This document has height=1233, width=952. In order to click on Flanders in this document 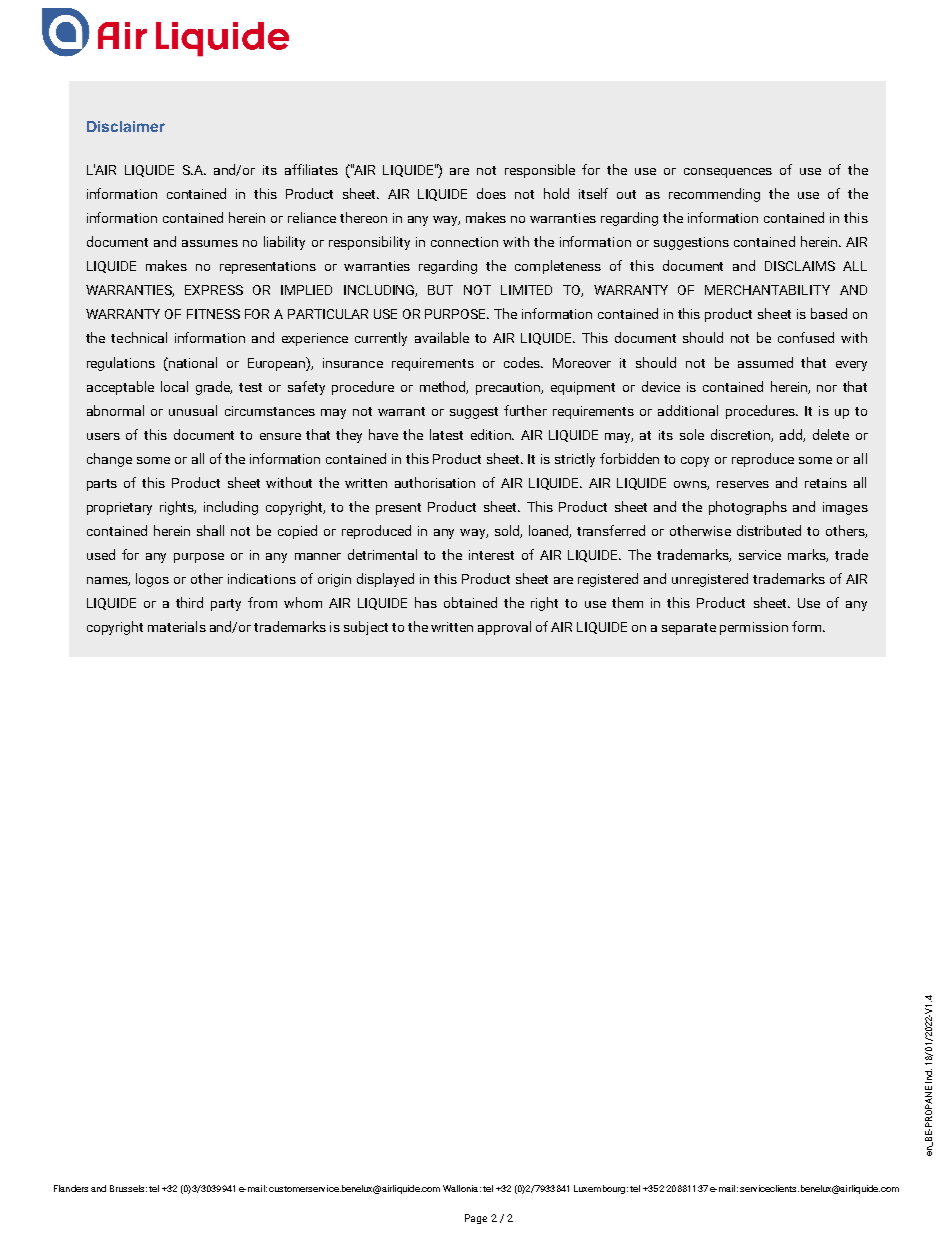, I will do `click(71, 1188)`.
